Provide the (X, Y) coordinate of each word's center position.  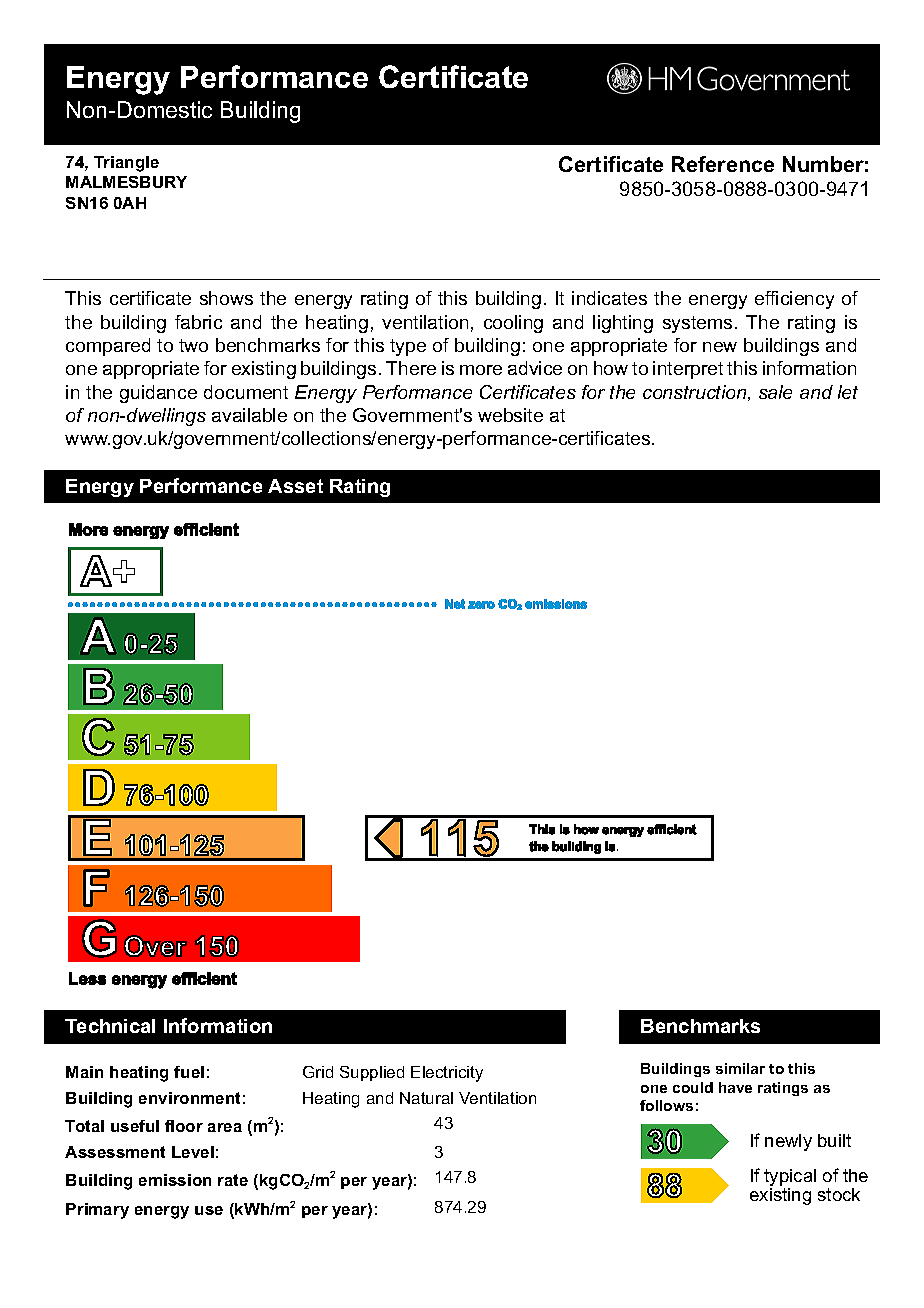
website (510, 415)
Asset (295, 486)
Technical (110, 1026)
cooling (513, 324)
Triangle (126, 164)
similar (740, 1068)
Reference (723, 164)
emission (175, 1180)
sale (775, 392)
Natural (426, 1098)
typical (790, 1179)
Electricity (447, 1074)
